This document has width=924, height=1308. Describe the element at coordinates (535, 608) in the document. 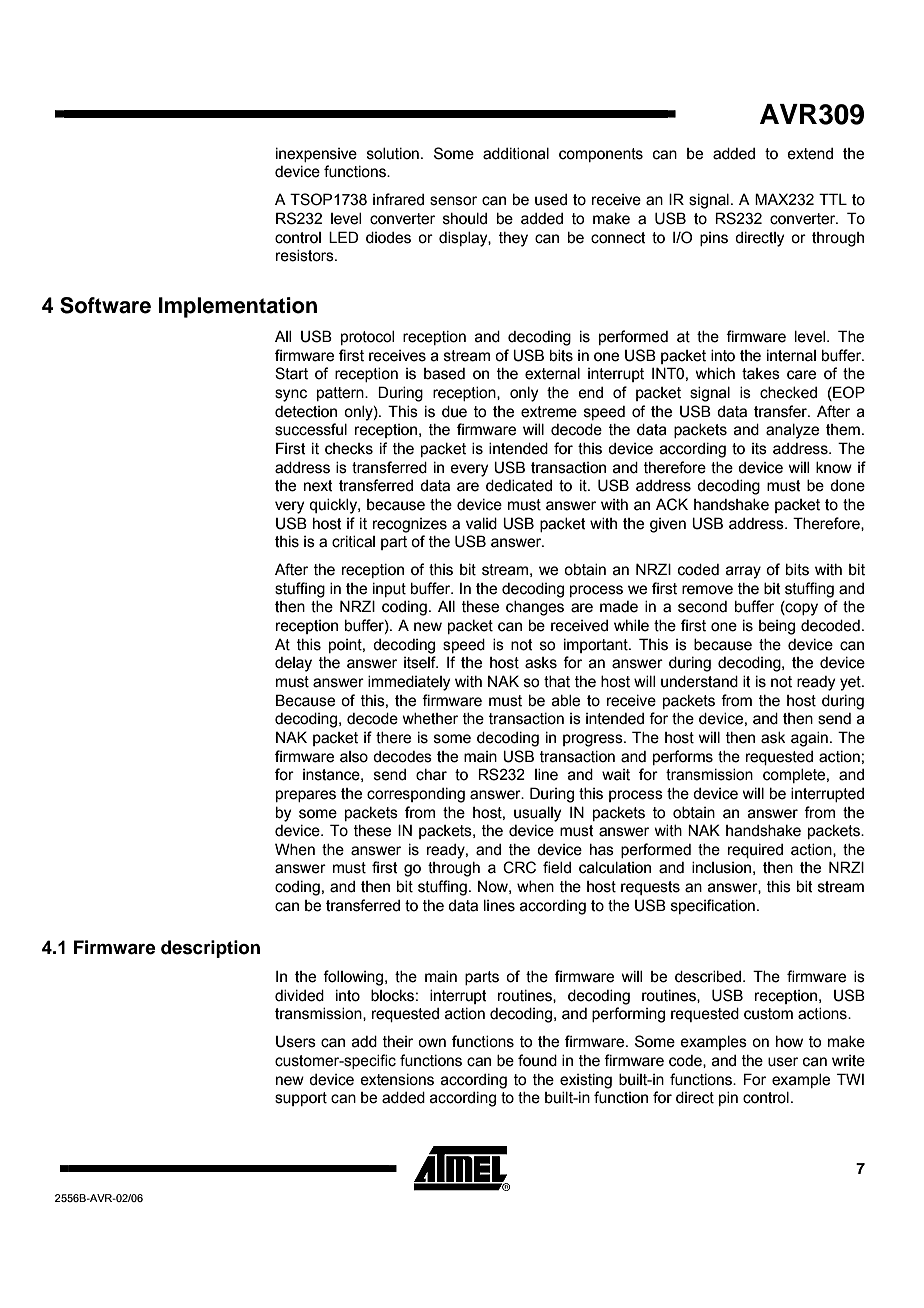

I see `changes` at that location.
